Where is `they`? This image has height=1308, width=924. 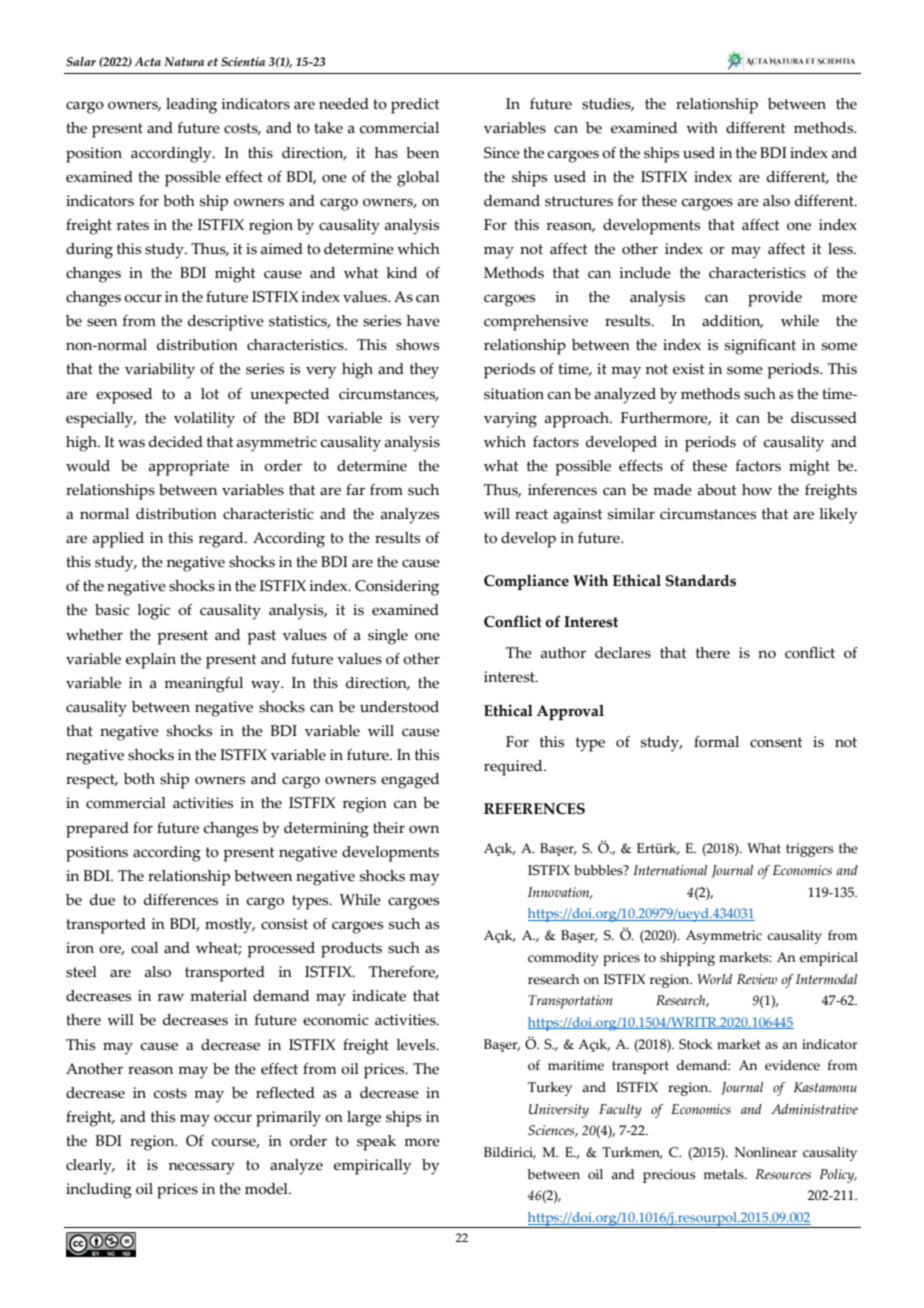 they is located at coordinates (424, 371).
